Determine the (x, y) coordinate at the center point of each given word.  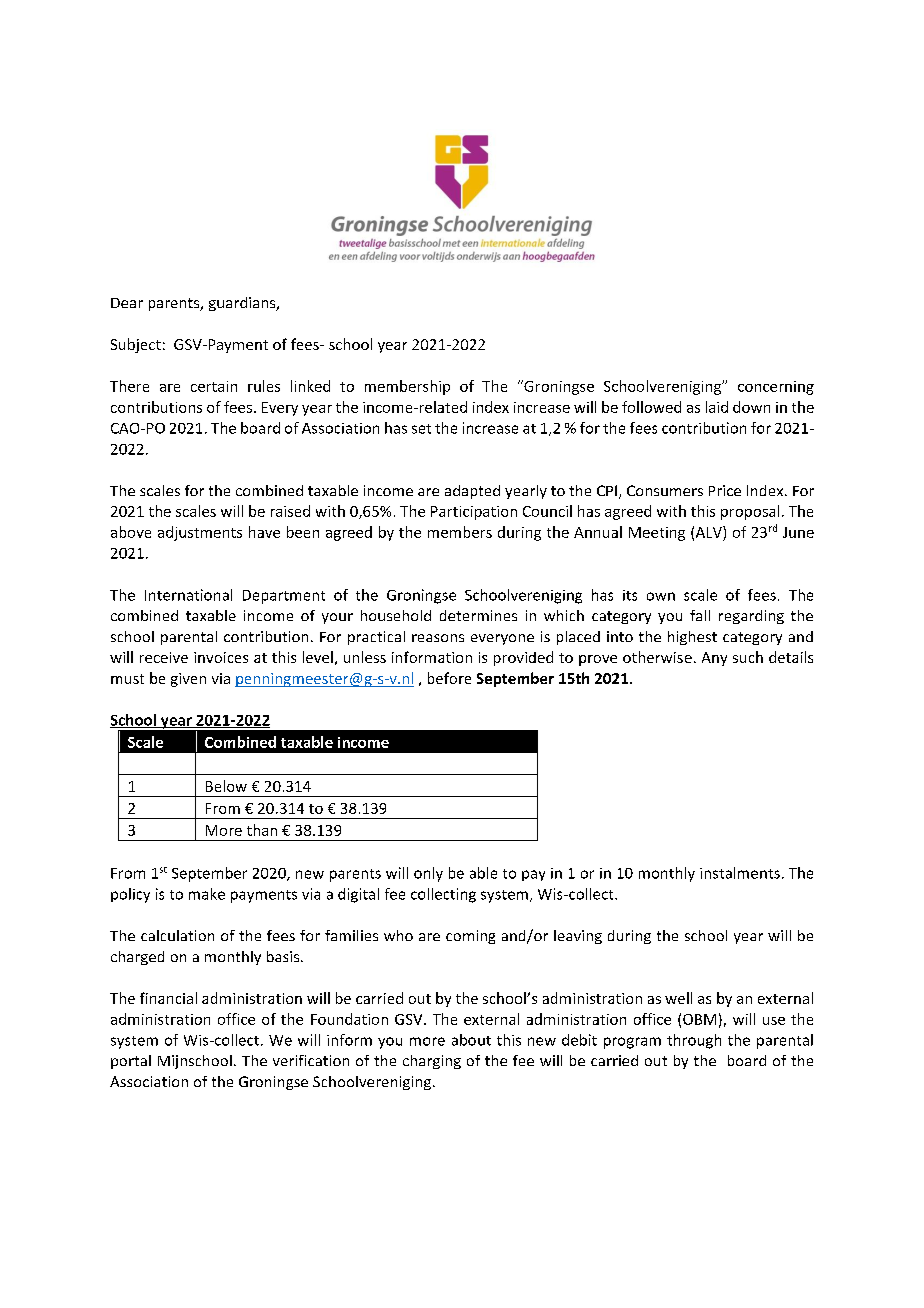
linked (310, 386)
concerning (776, 388)
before (449, 678)
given (188, 680)
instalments (740, 873)
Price (725, 490)
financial (168, 998)
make (207, 894)
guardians (243, 304)
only (428, 874)
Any (714, 659)
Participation (474, 513)
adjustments (200, 533)
